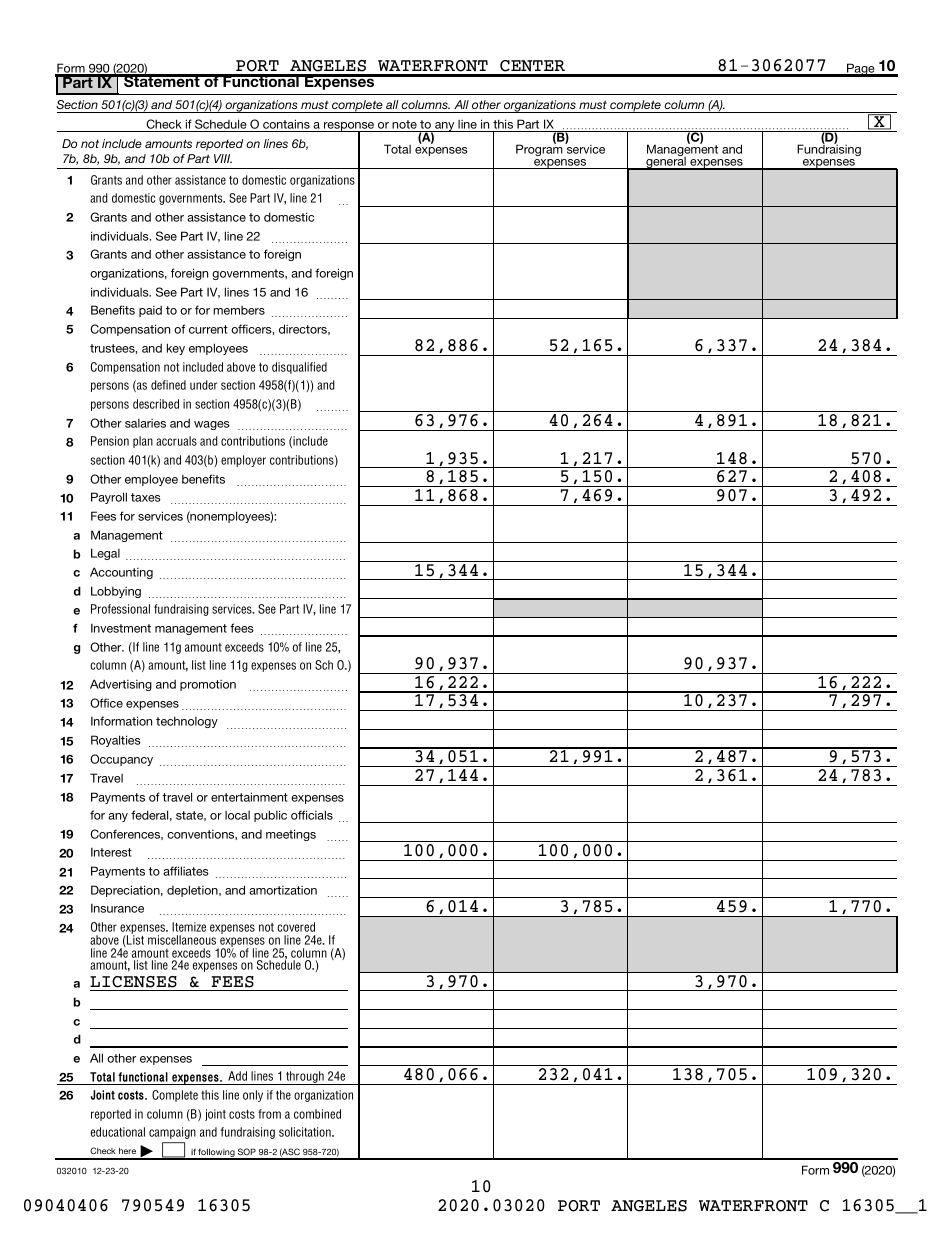  Describe the element at coordinates (312, 815) in the document. I see `officials` at that location.
